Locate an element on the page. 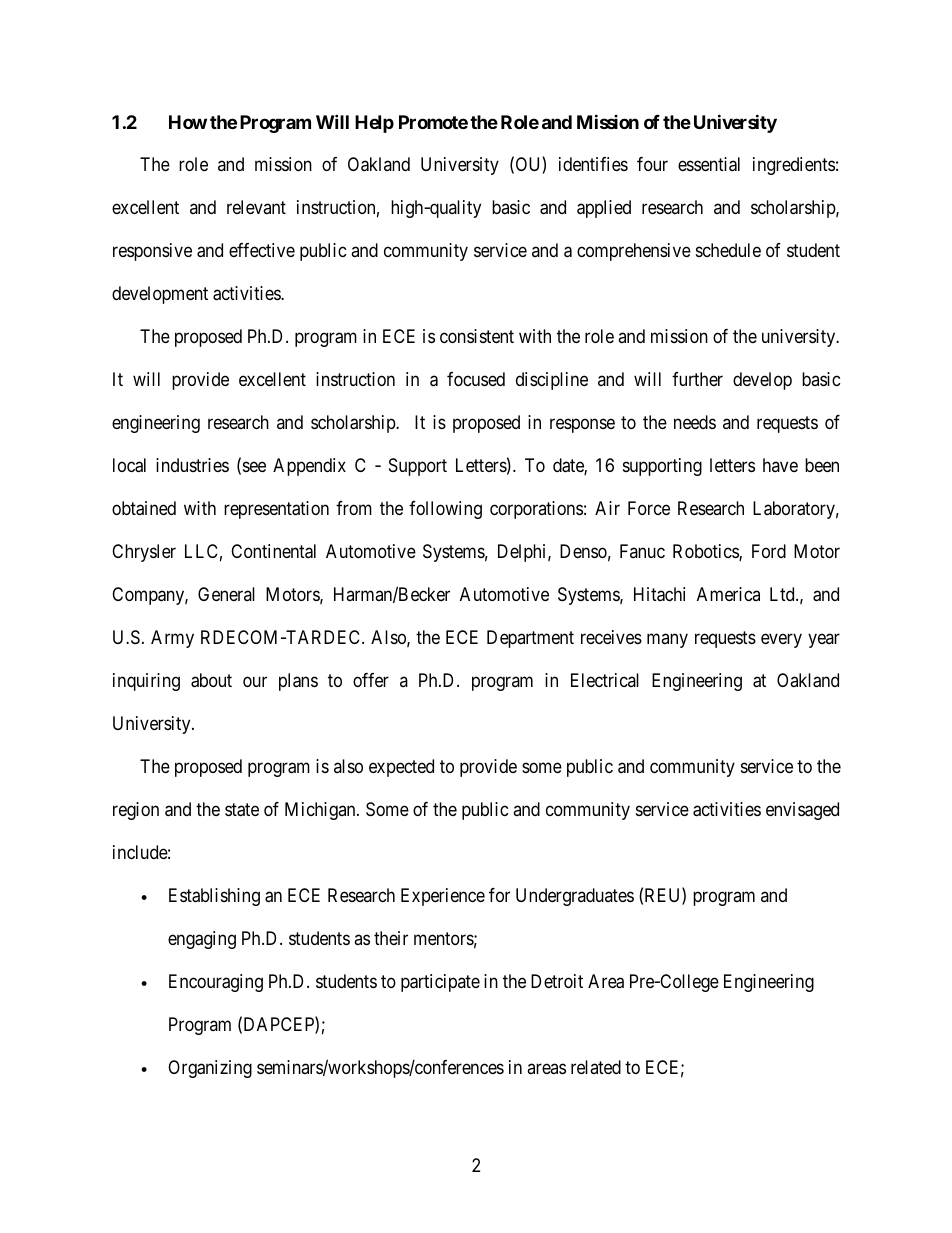 This image has width=952, height=1233. essential is located at coordinates (709, 164).
